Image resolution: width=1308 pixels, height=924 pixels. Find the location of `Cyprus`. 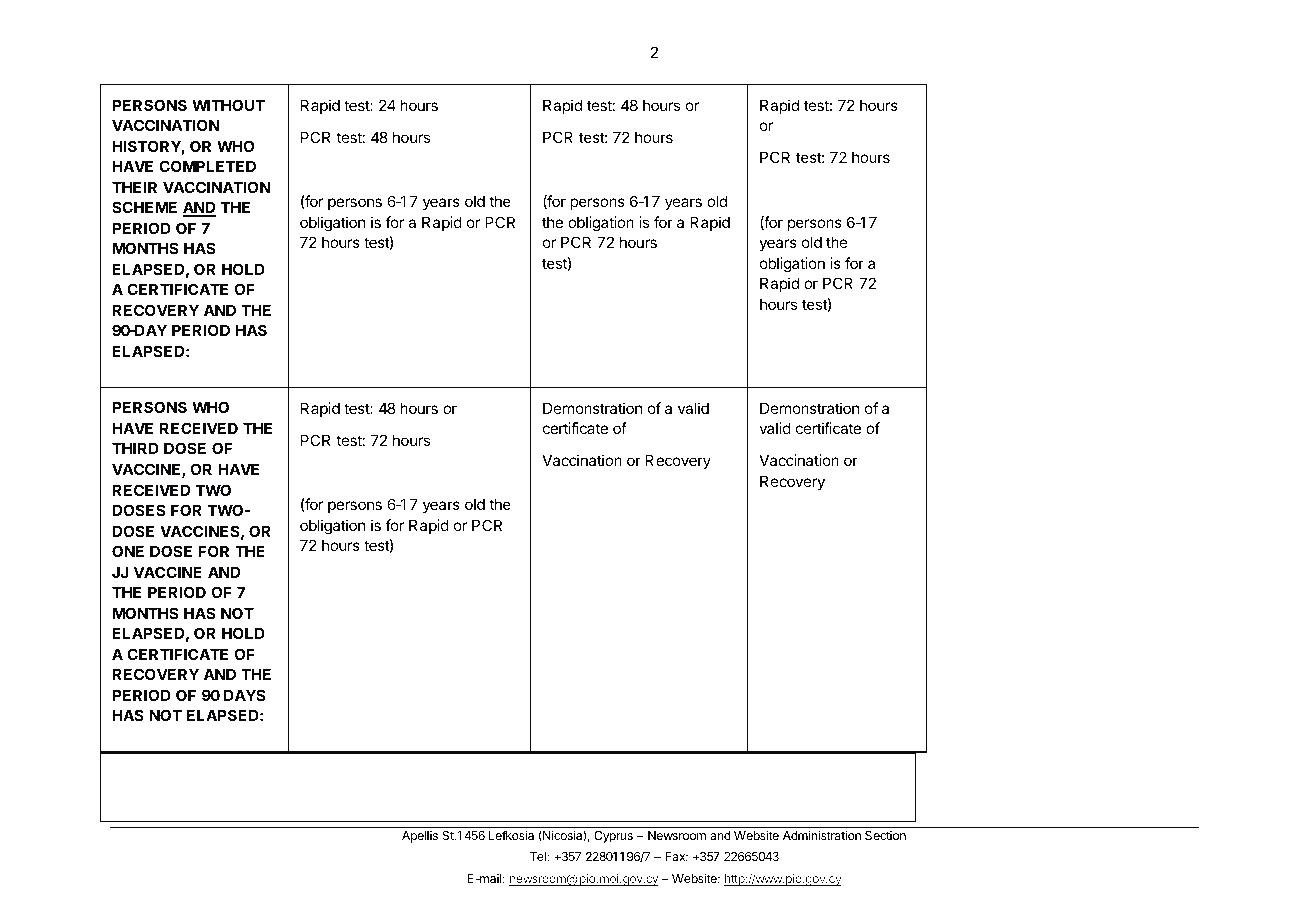

Cyprus is located at coordinates (613, 837).
